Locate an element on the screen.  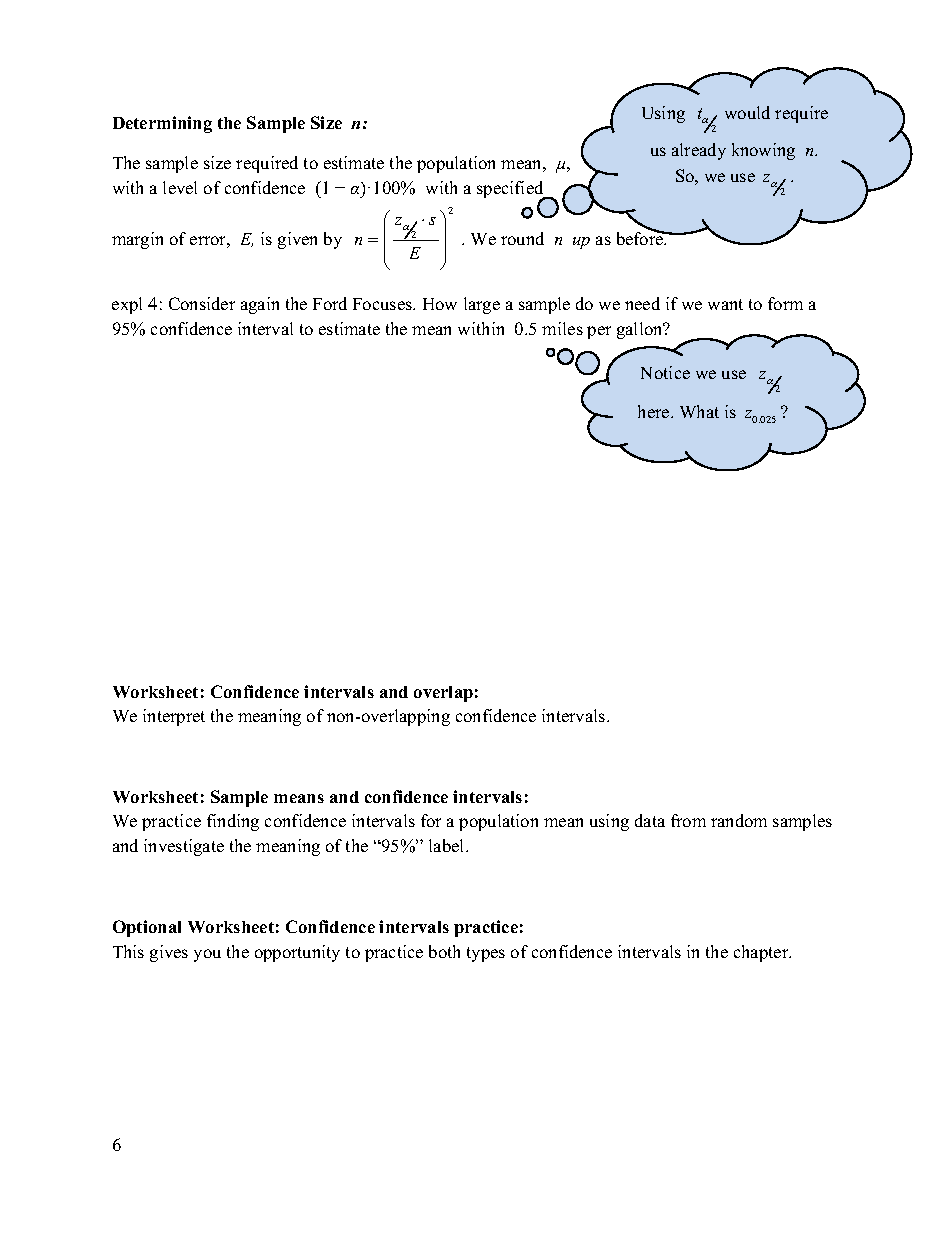
specified is located at coordinates (511, 191).
